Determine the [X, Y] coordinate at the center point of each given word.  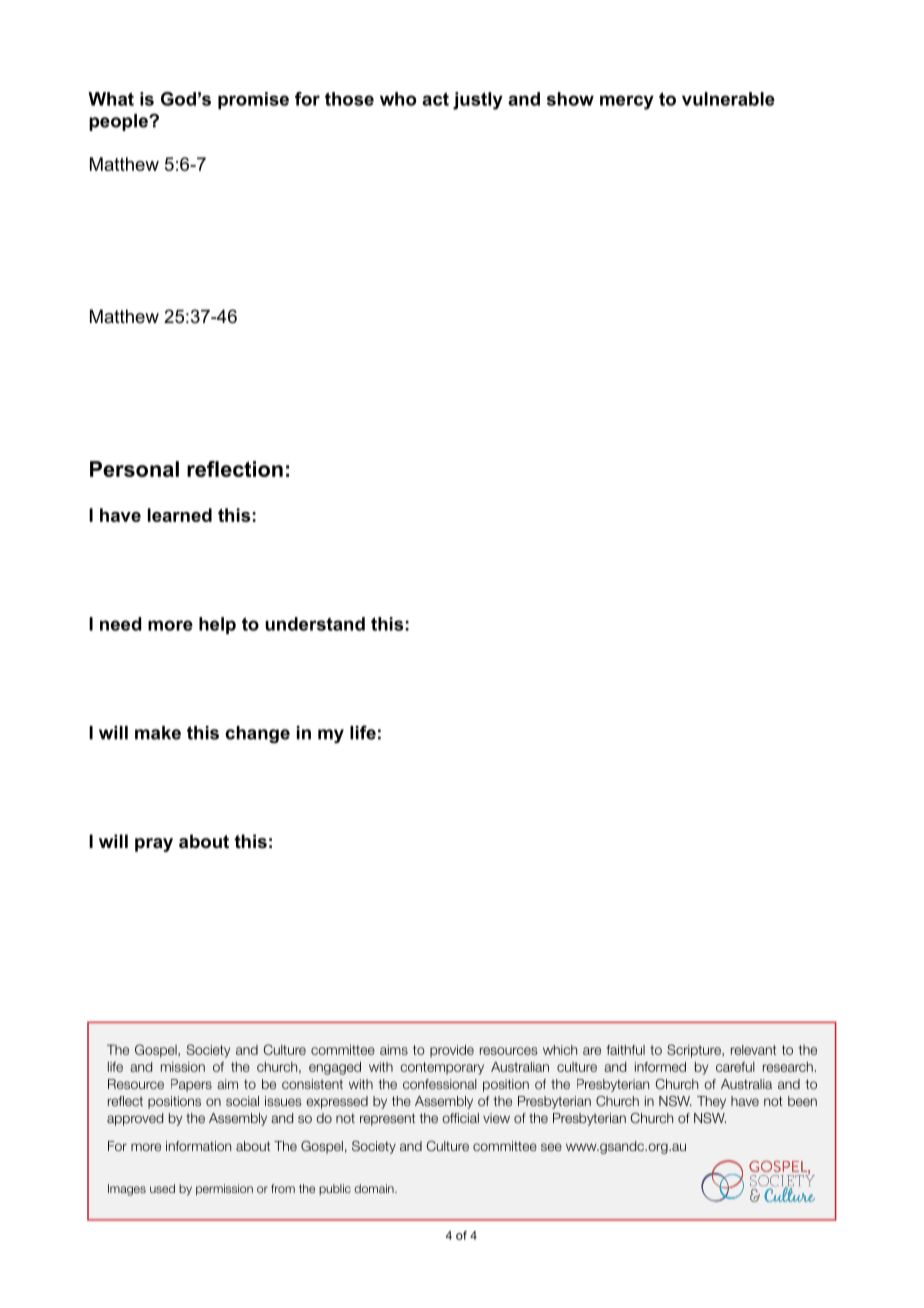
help [217, 625]
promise [253, 100]
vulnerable [728, 99]
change [257, 734]
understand [315, 624]
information [198, 1146]
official [460, 1118]
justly [478, 101]
